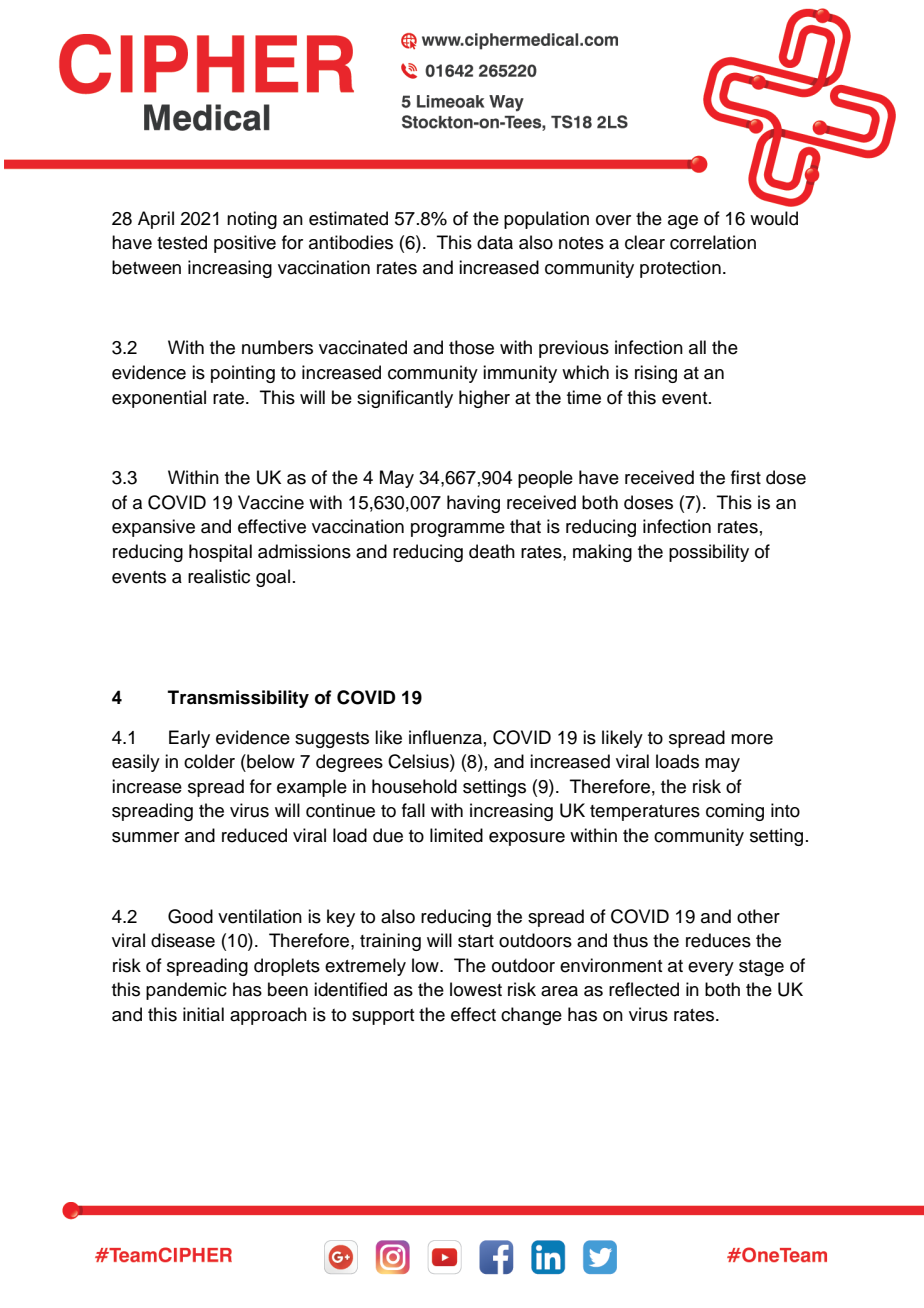 Image resolution: width=924 pixels, height=1308 pixels. I want to click on higher, so click(484, 399).
